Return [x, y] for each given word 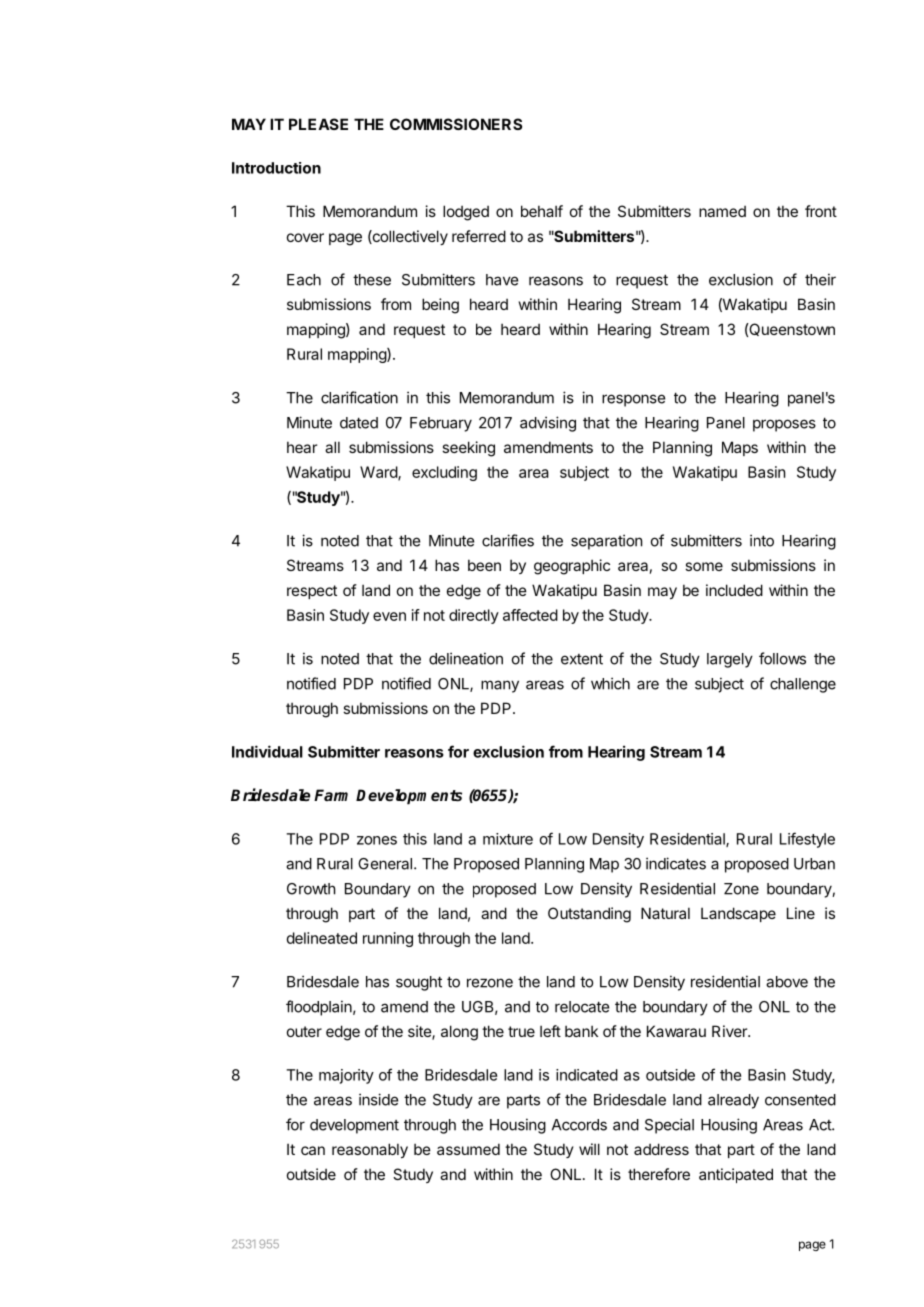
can [313, 1150]
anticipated [736, 1175]
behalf [542, 211]
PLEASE [318, 124]
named [722, 211]
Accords [579, 1125]
